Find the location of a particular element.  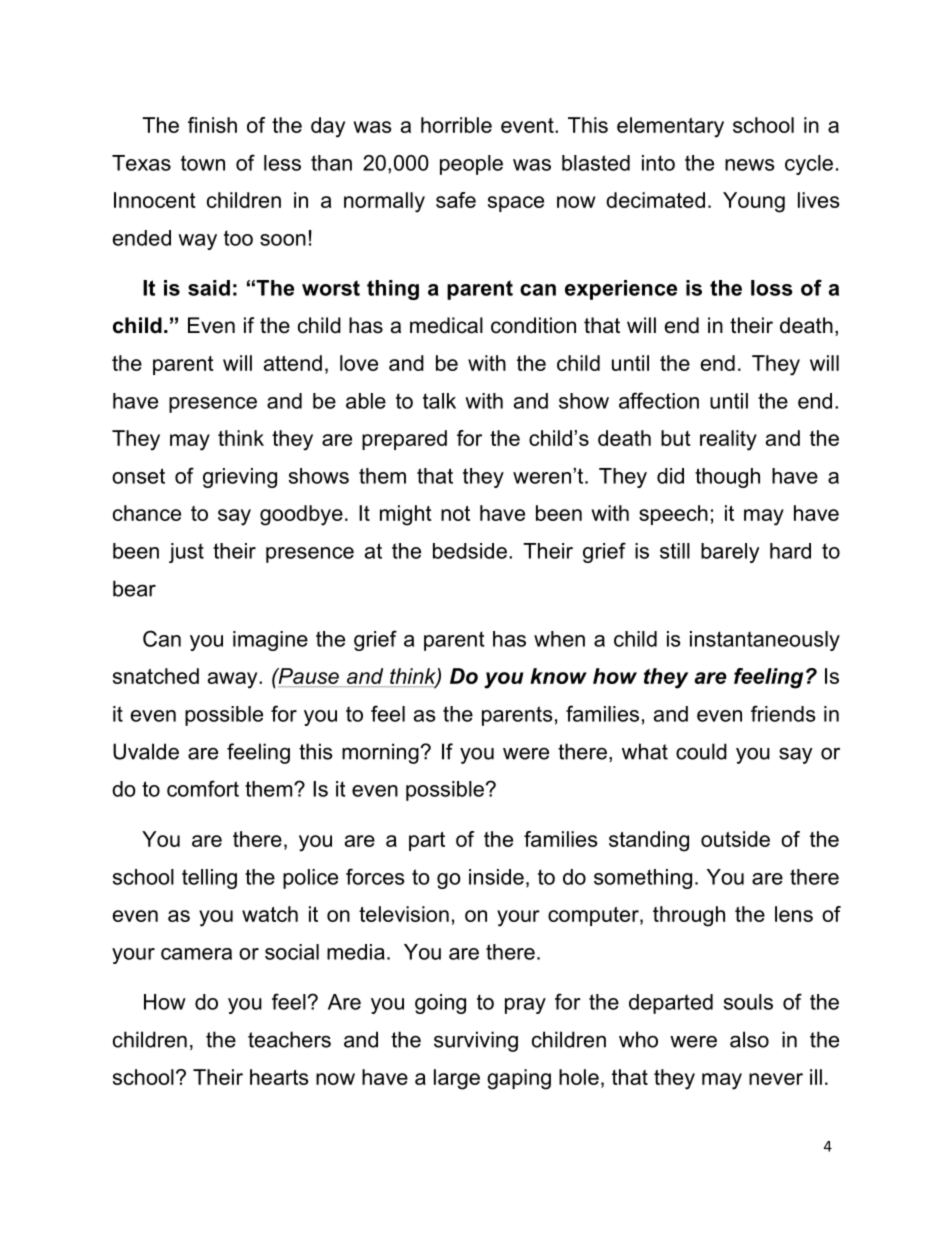

friends is located at coordinates (783, 713).
